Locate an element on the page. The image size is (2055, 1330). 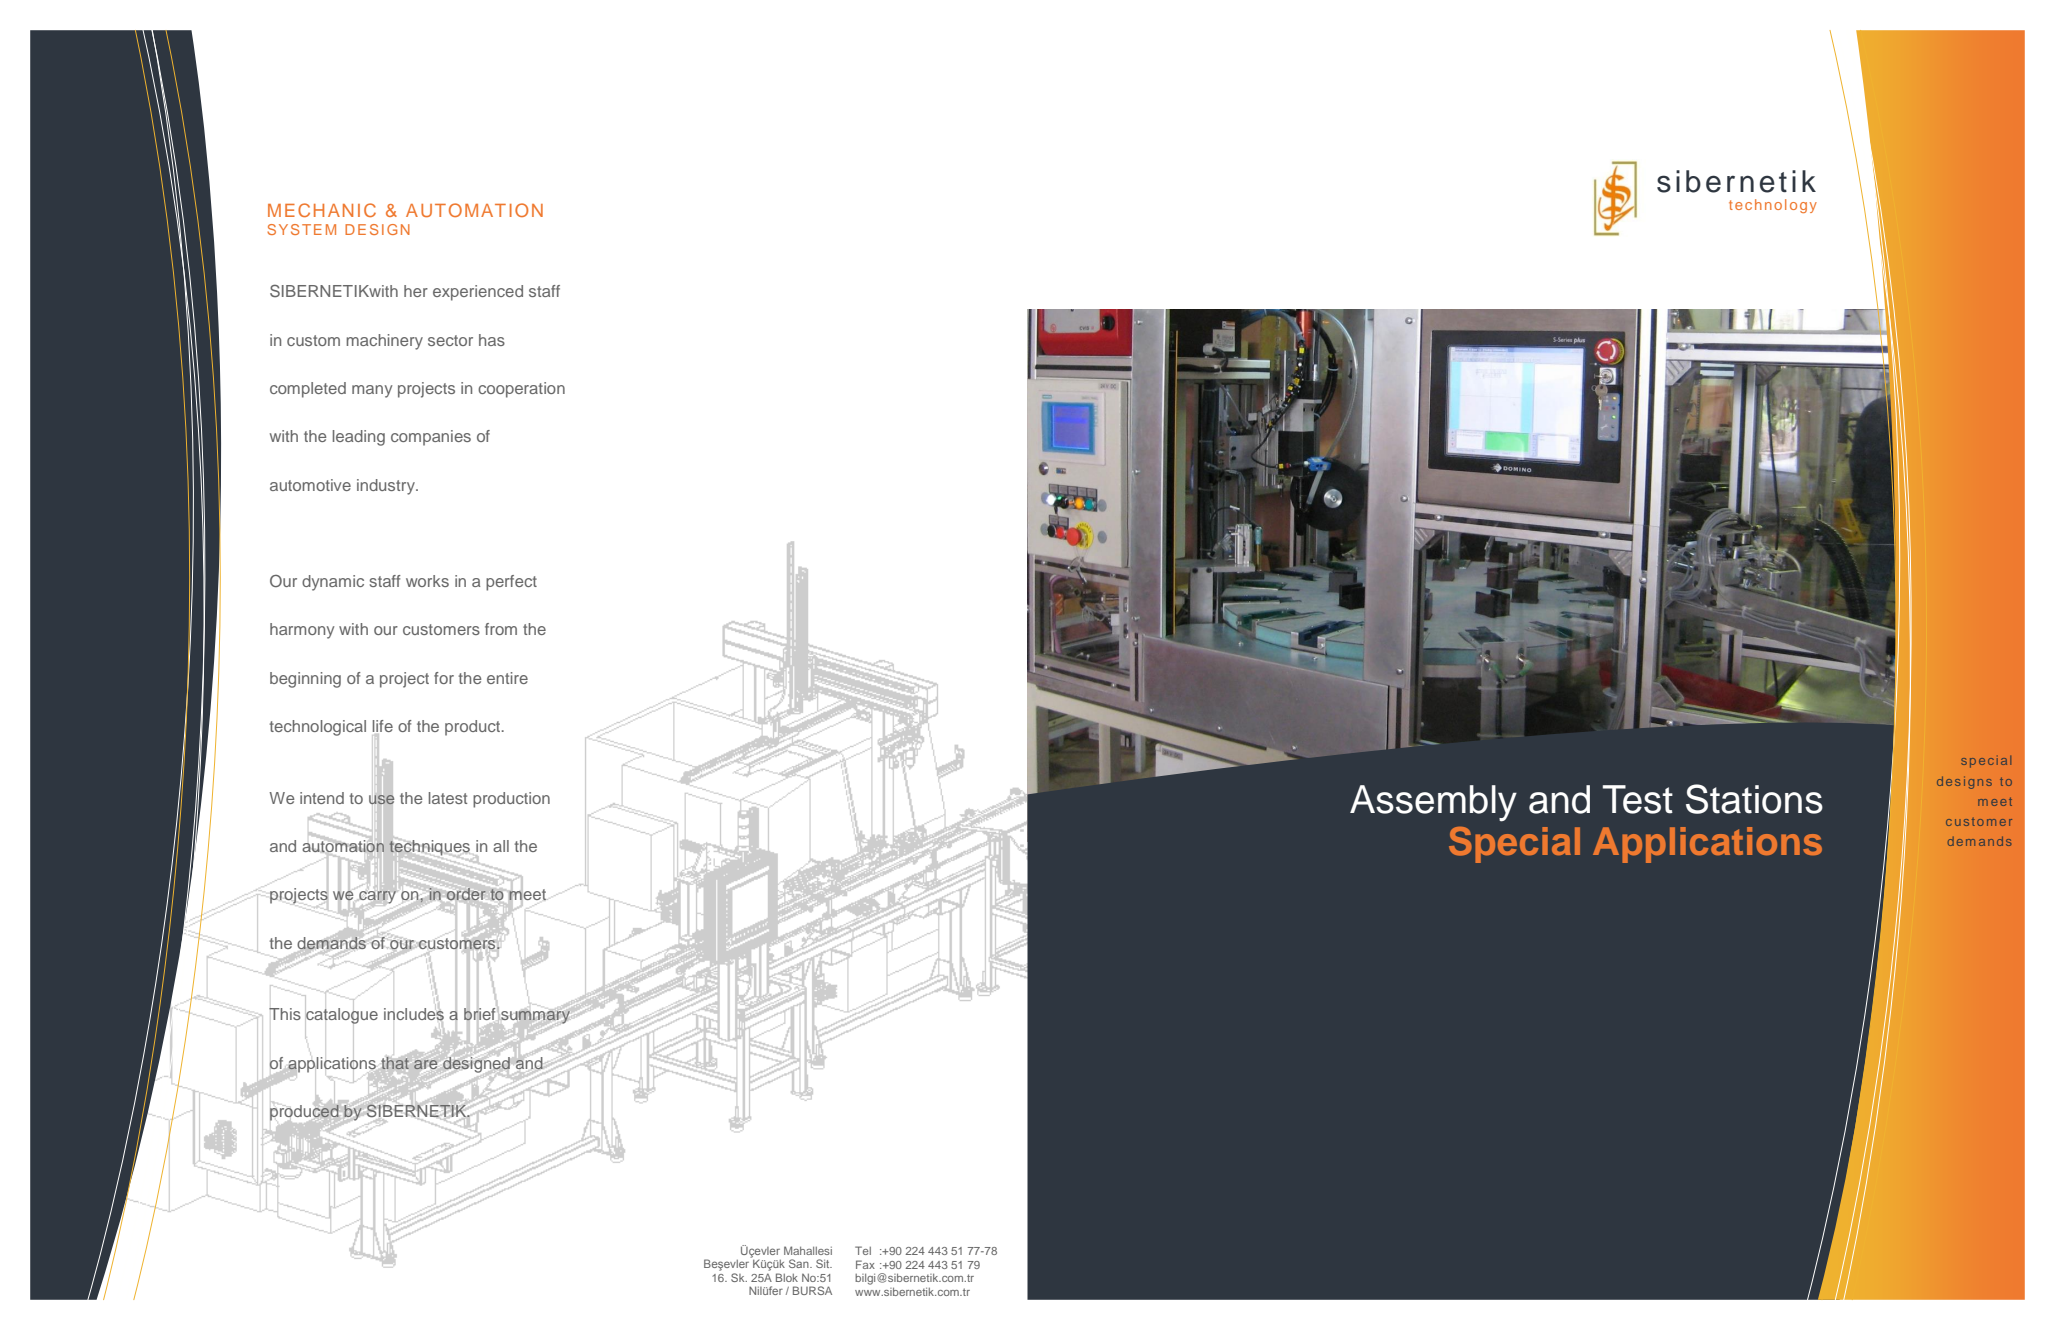
experienced is located at coordinates (478, 293).
